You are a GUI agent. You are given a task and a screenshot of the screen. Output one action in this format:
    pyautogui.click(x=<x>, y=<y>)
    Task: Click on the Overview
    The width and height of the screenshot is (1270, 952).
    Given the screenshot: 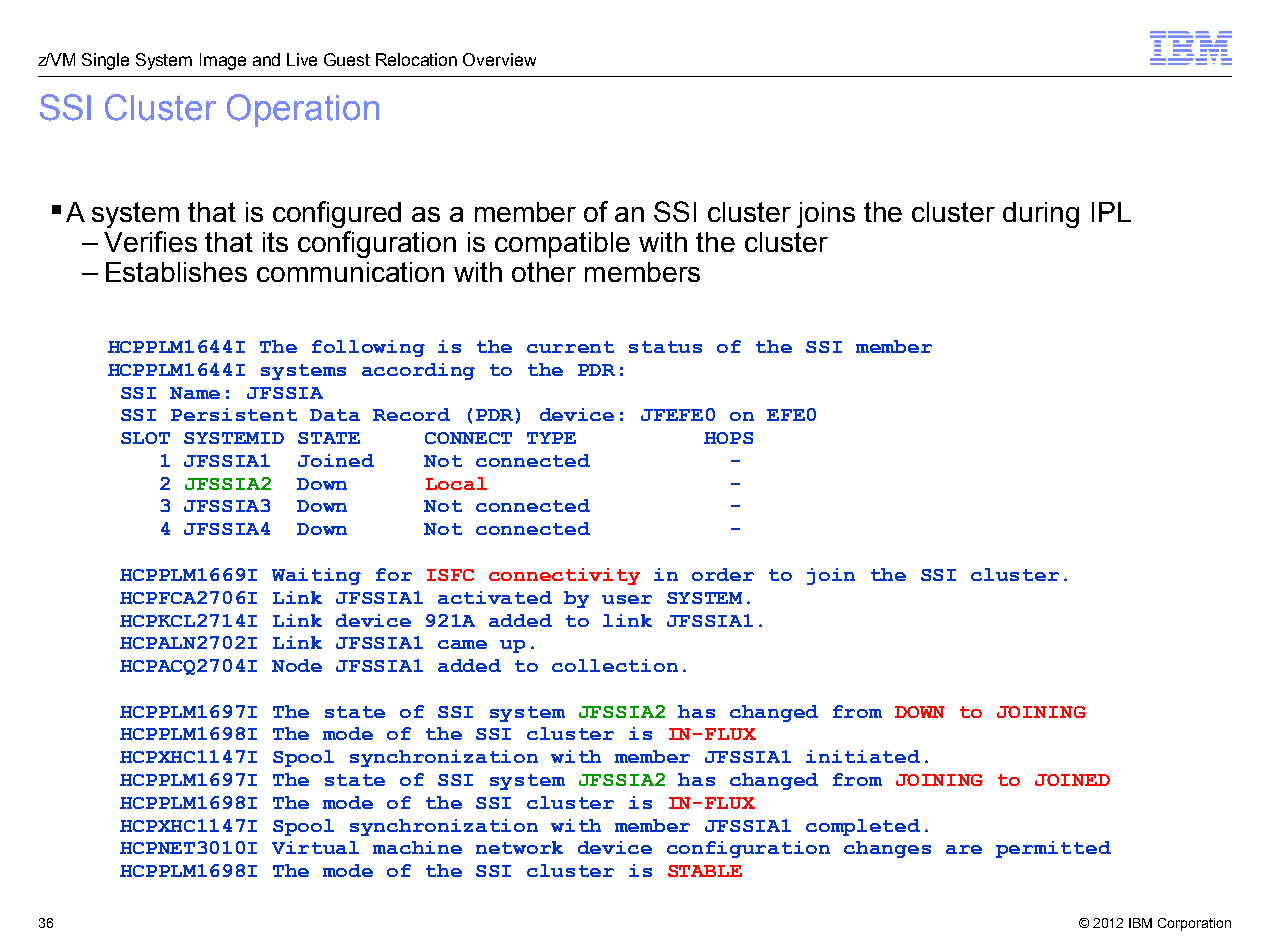 What is the action you would take?
    pyautogui.click(x=499, y=59)
